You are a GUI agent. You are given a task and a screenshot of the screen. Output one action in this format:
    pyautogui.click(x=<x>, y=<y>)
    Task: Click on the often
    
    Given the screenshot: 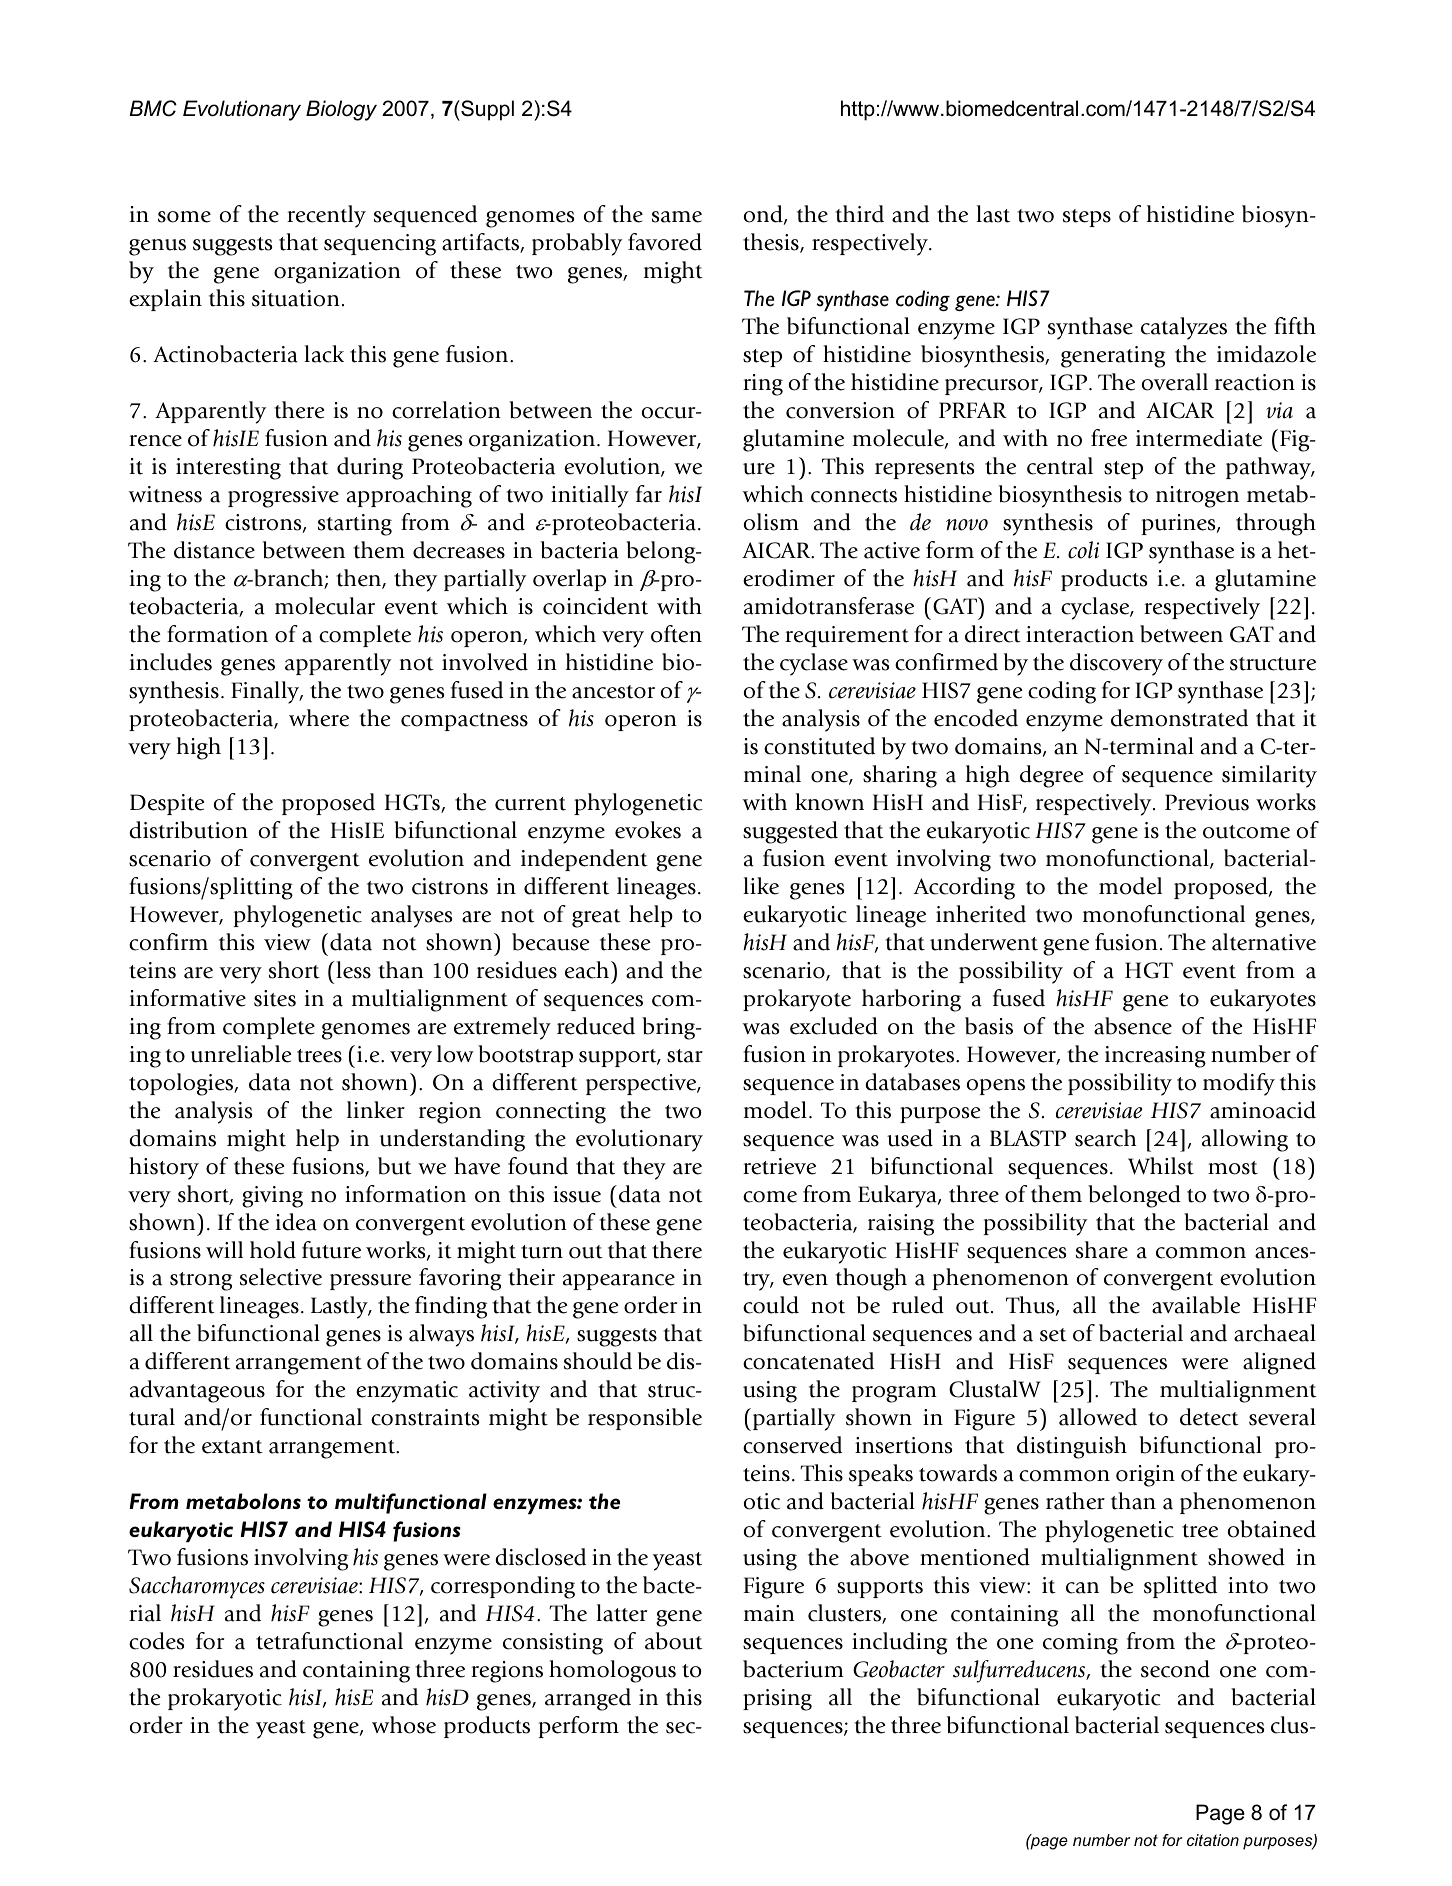 What is the action you would take?
    pyautogui.click(x=676, y=634)
